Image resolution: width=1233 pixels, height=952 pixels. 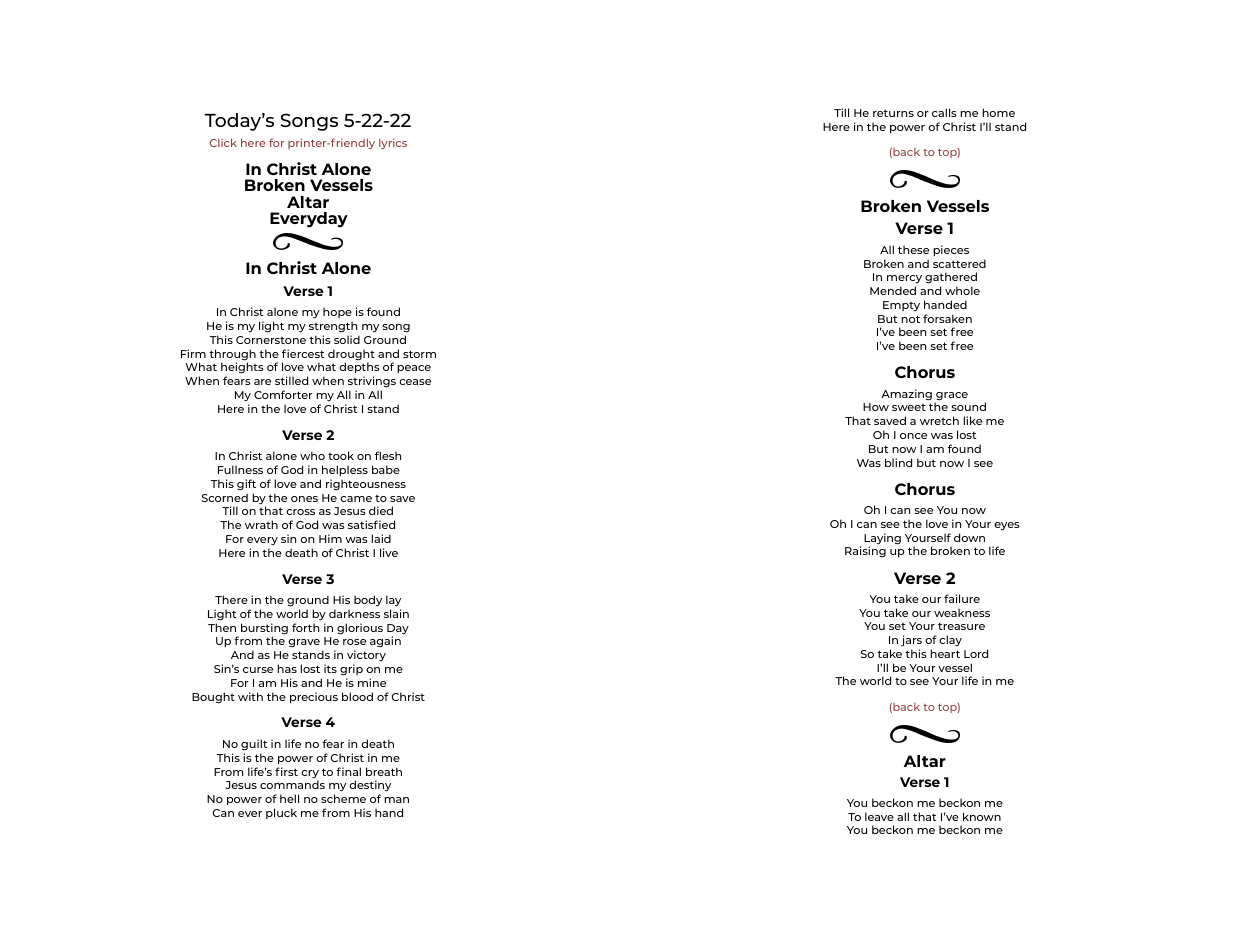 What do you see at coordinates (393, 143) in the document?
I see `lyrics` at bounding box center [393, 143].
